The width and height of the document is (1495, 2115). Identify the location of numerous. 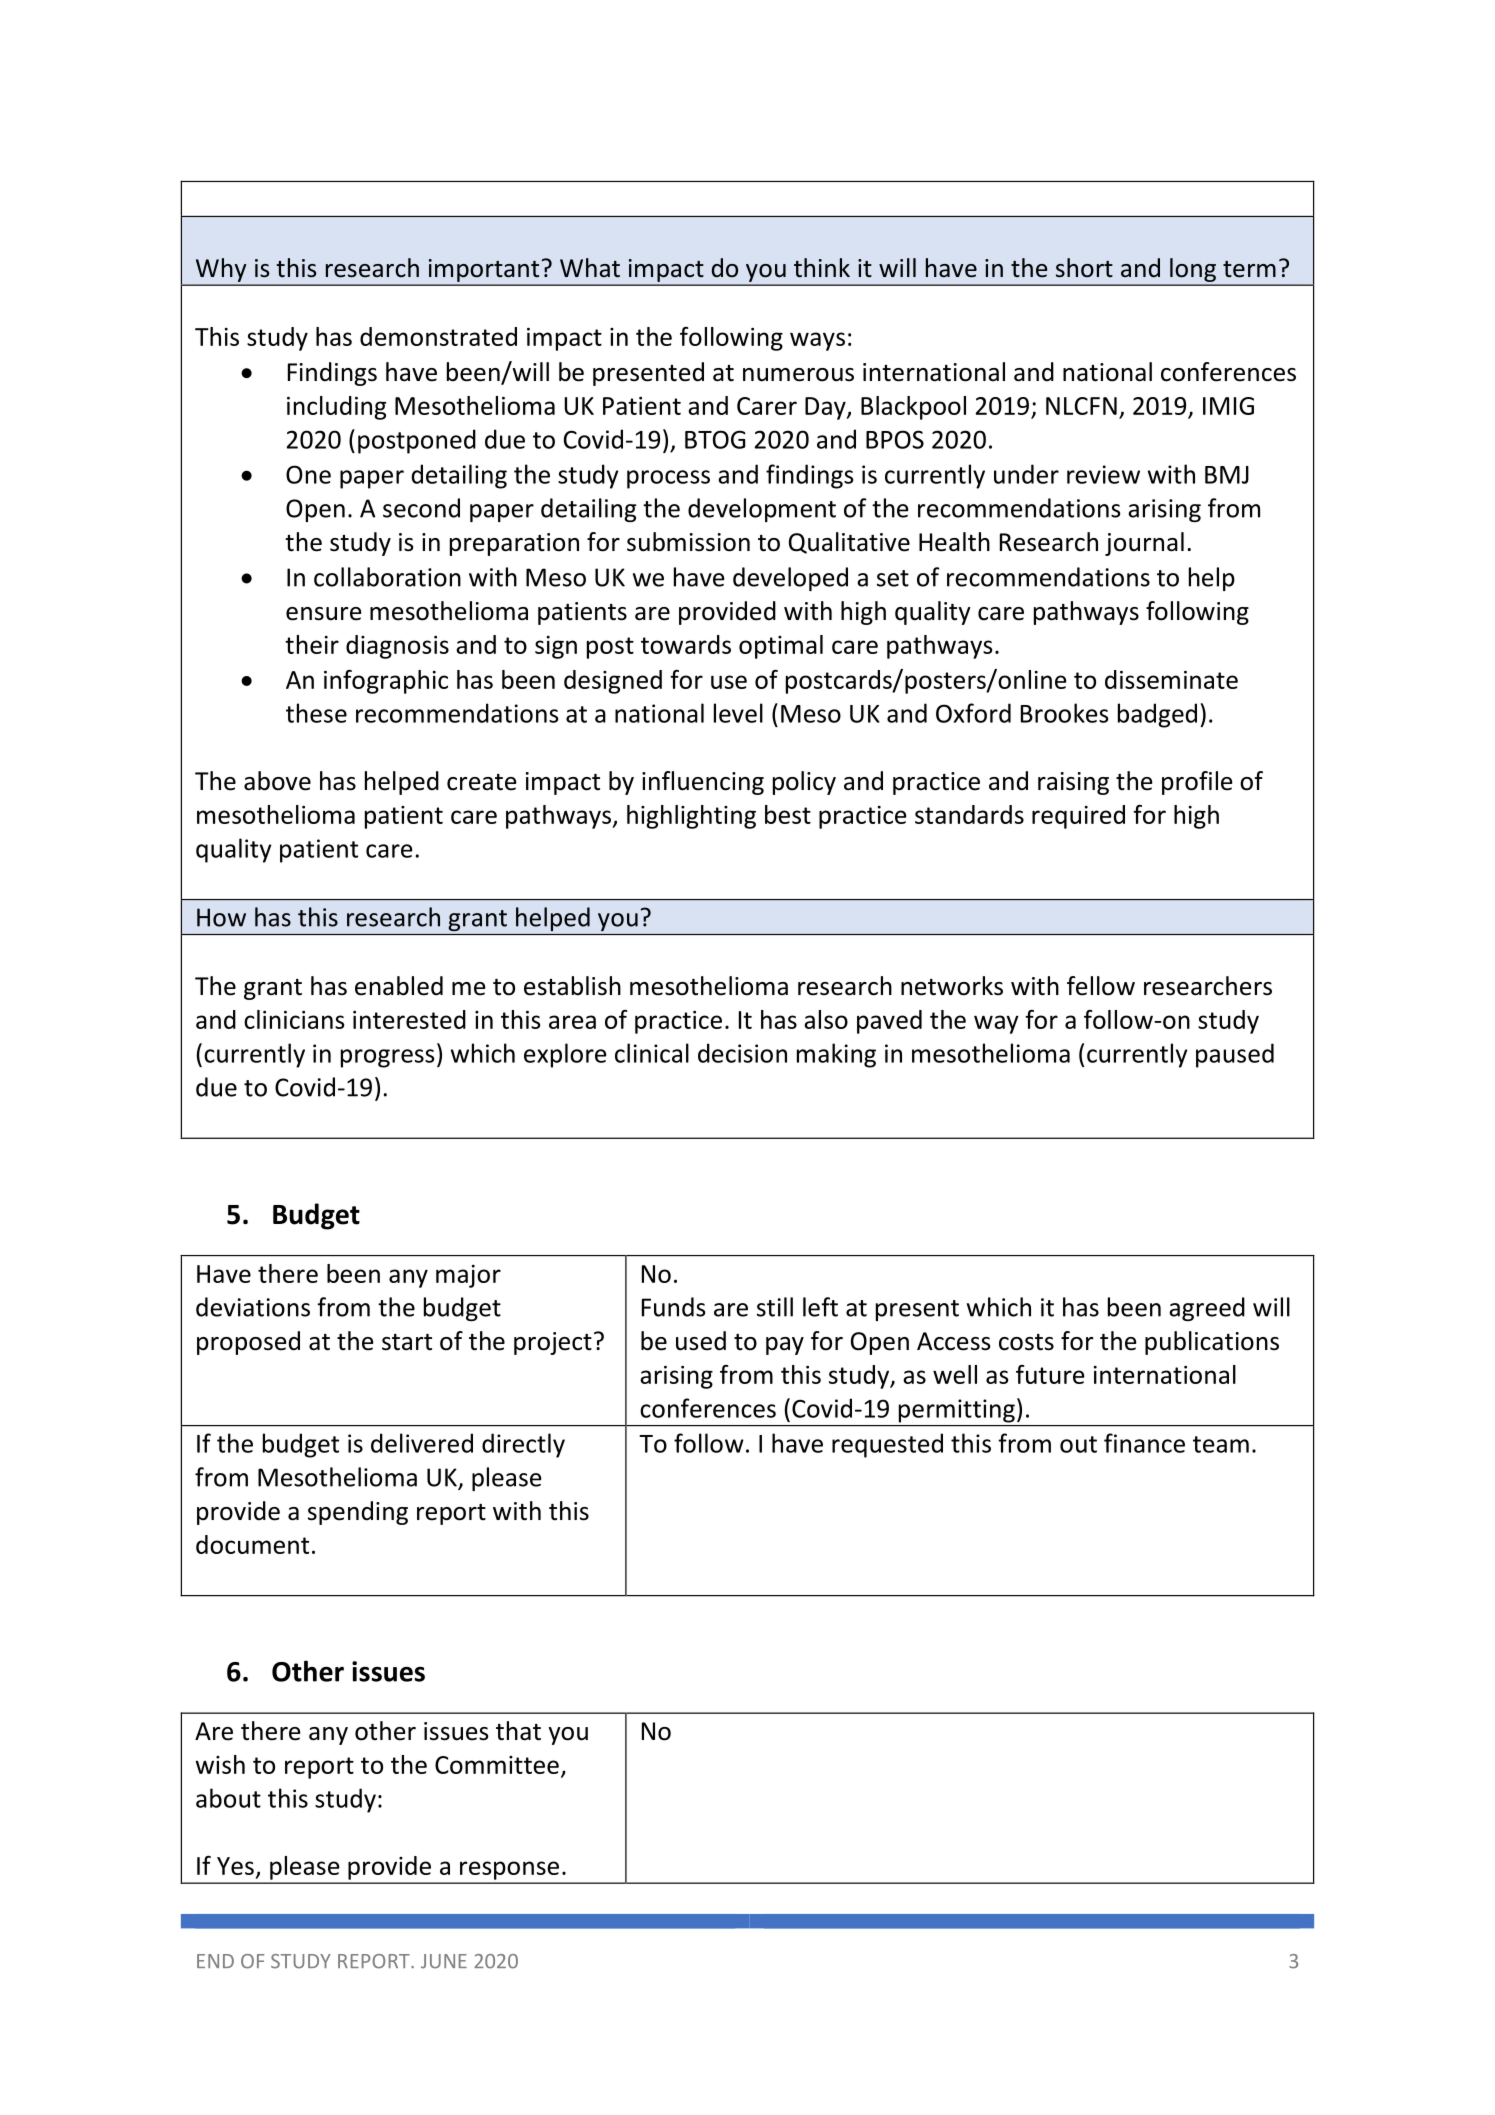
(798, 375).
